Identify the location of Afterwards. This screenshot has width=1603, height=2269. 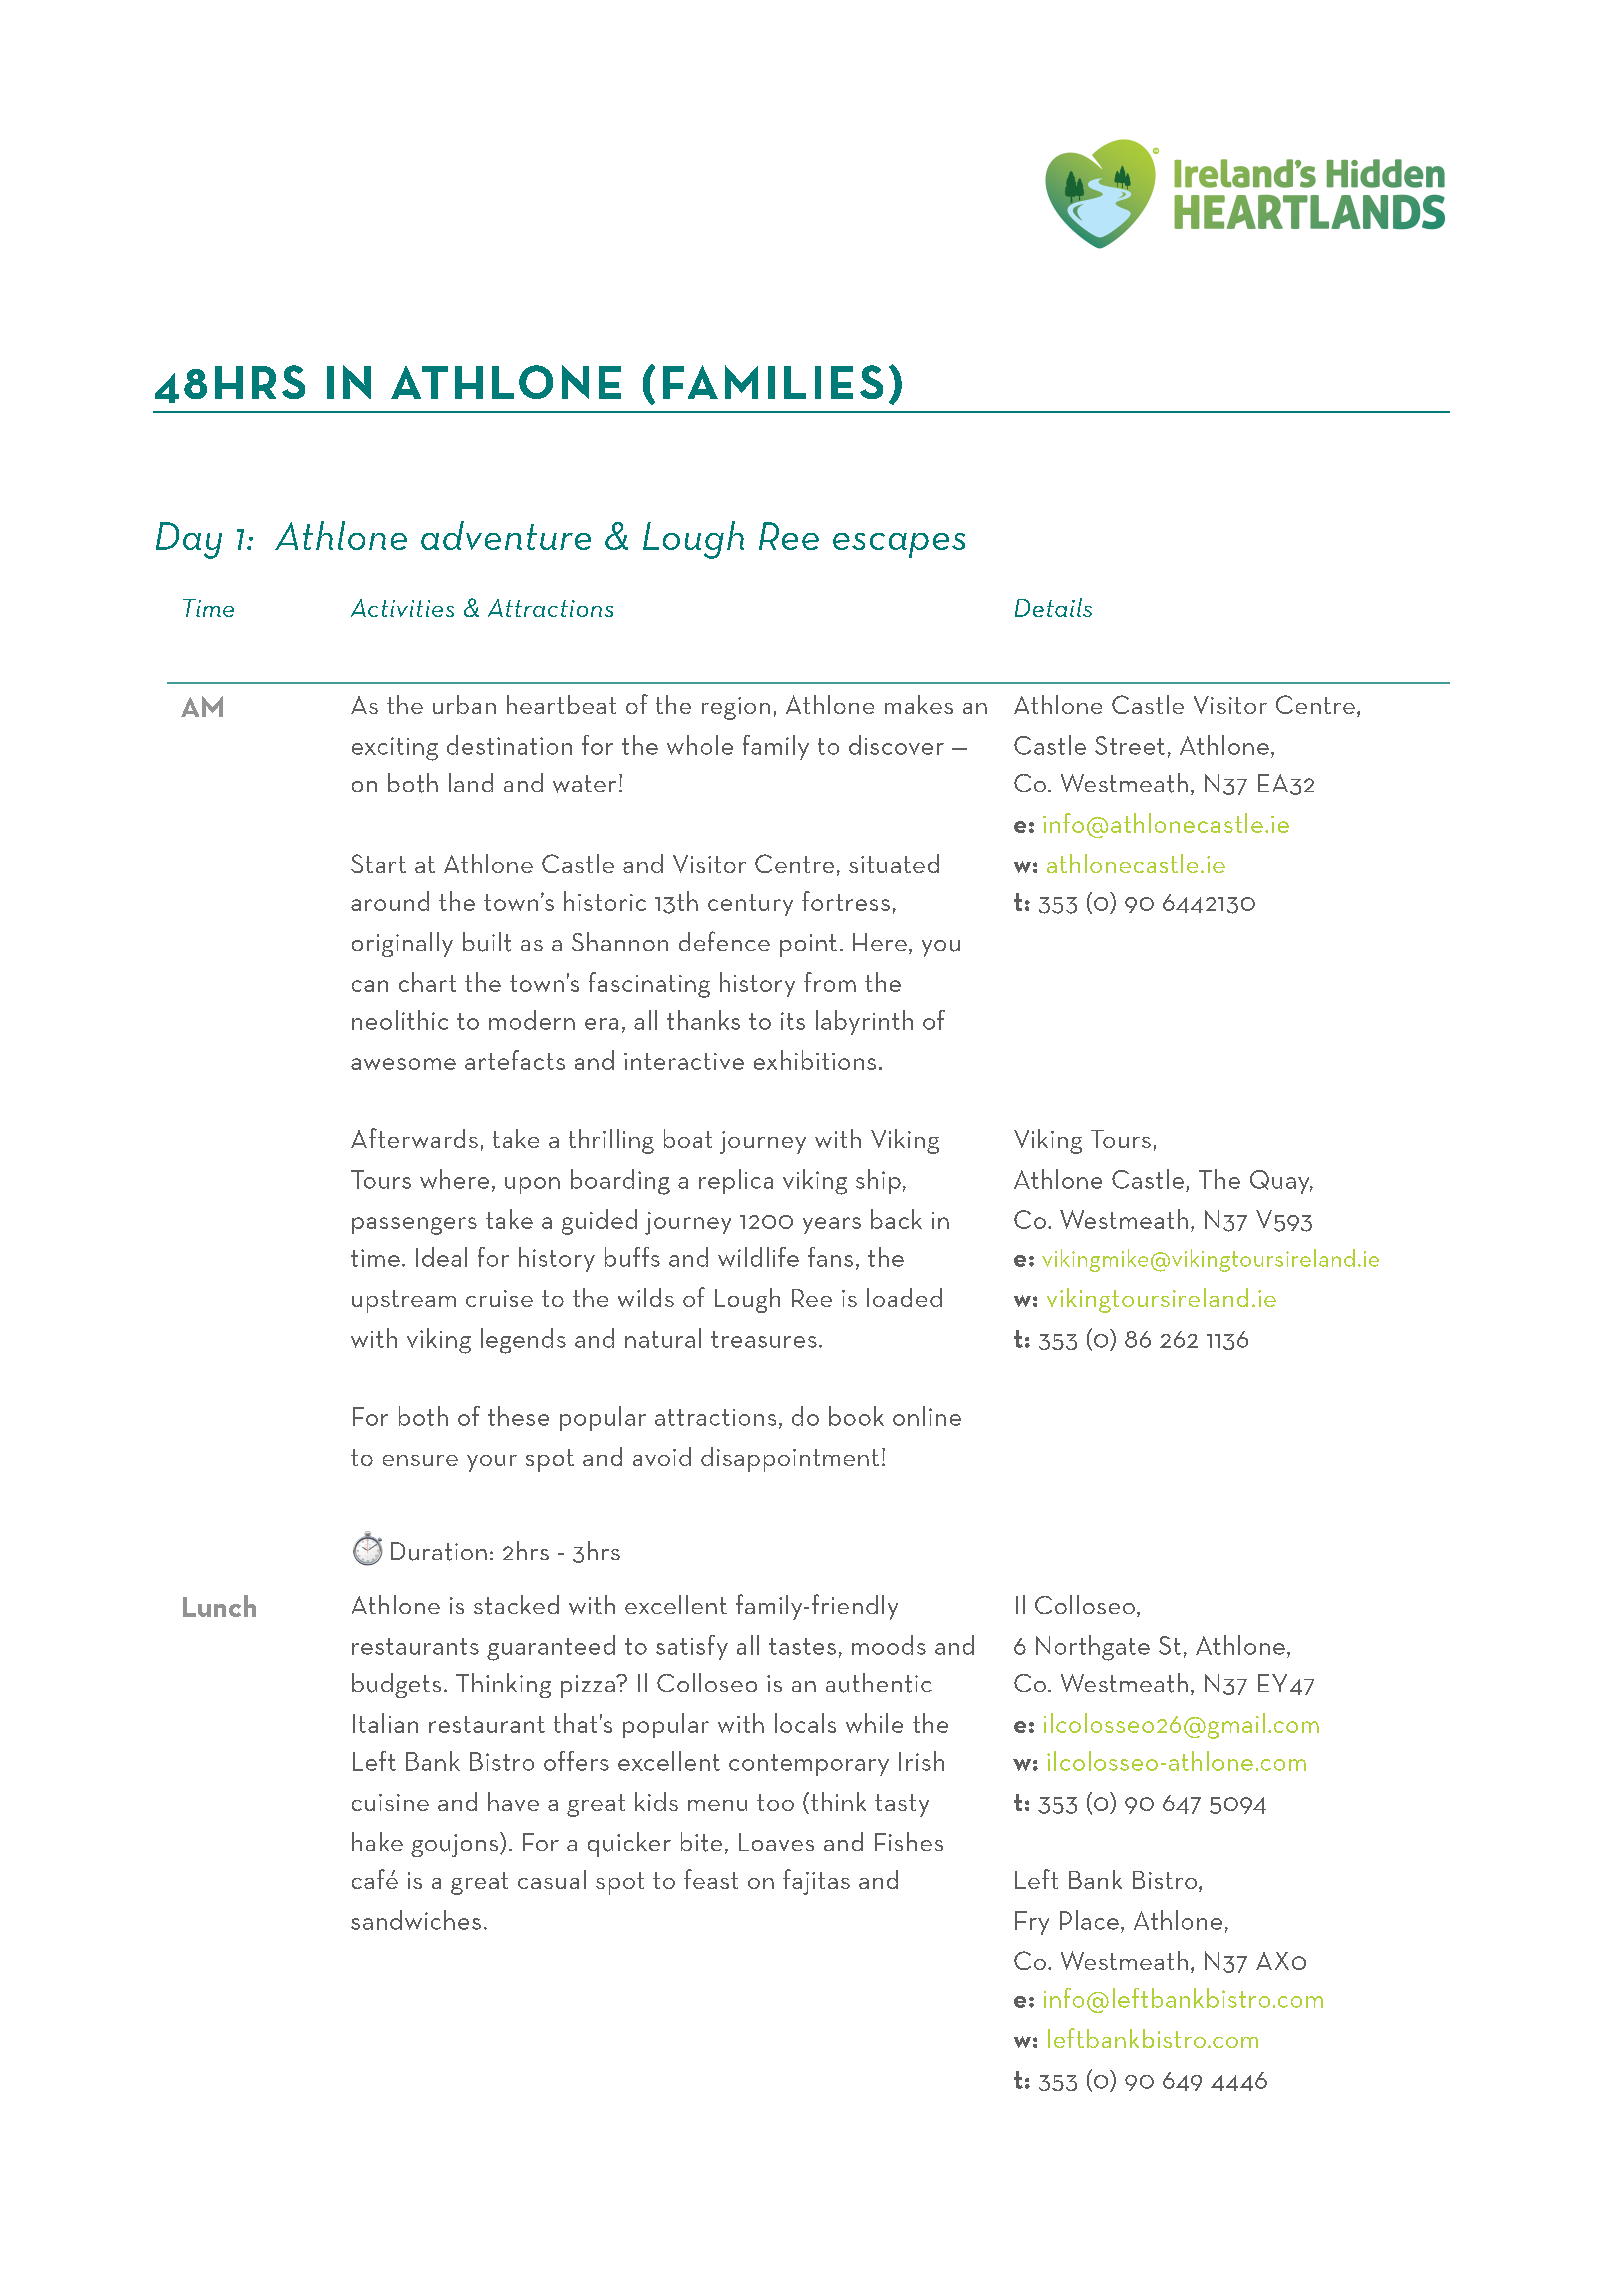
(414, 1138).
